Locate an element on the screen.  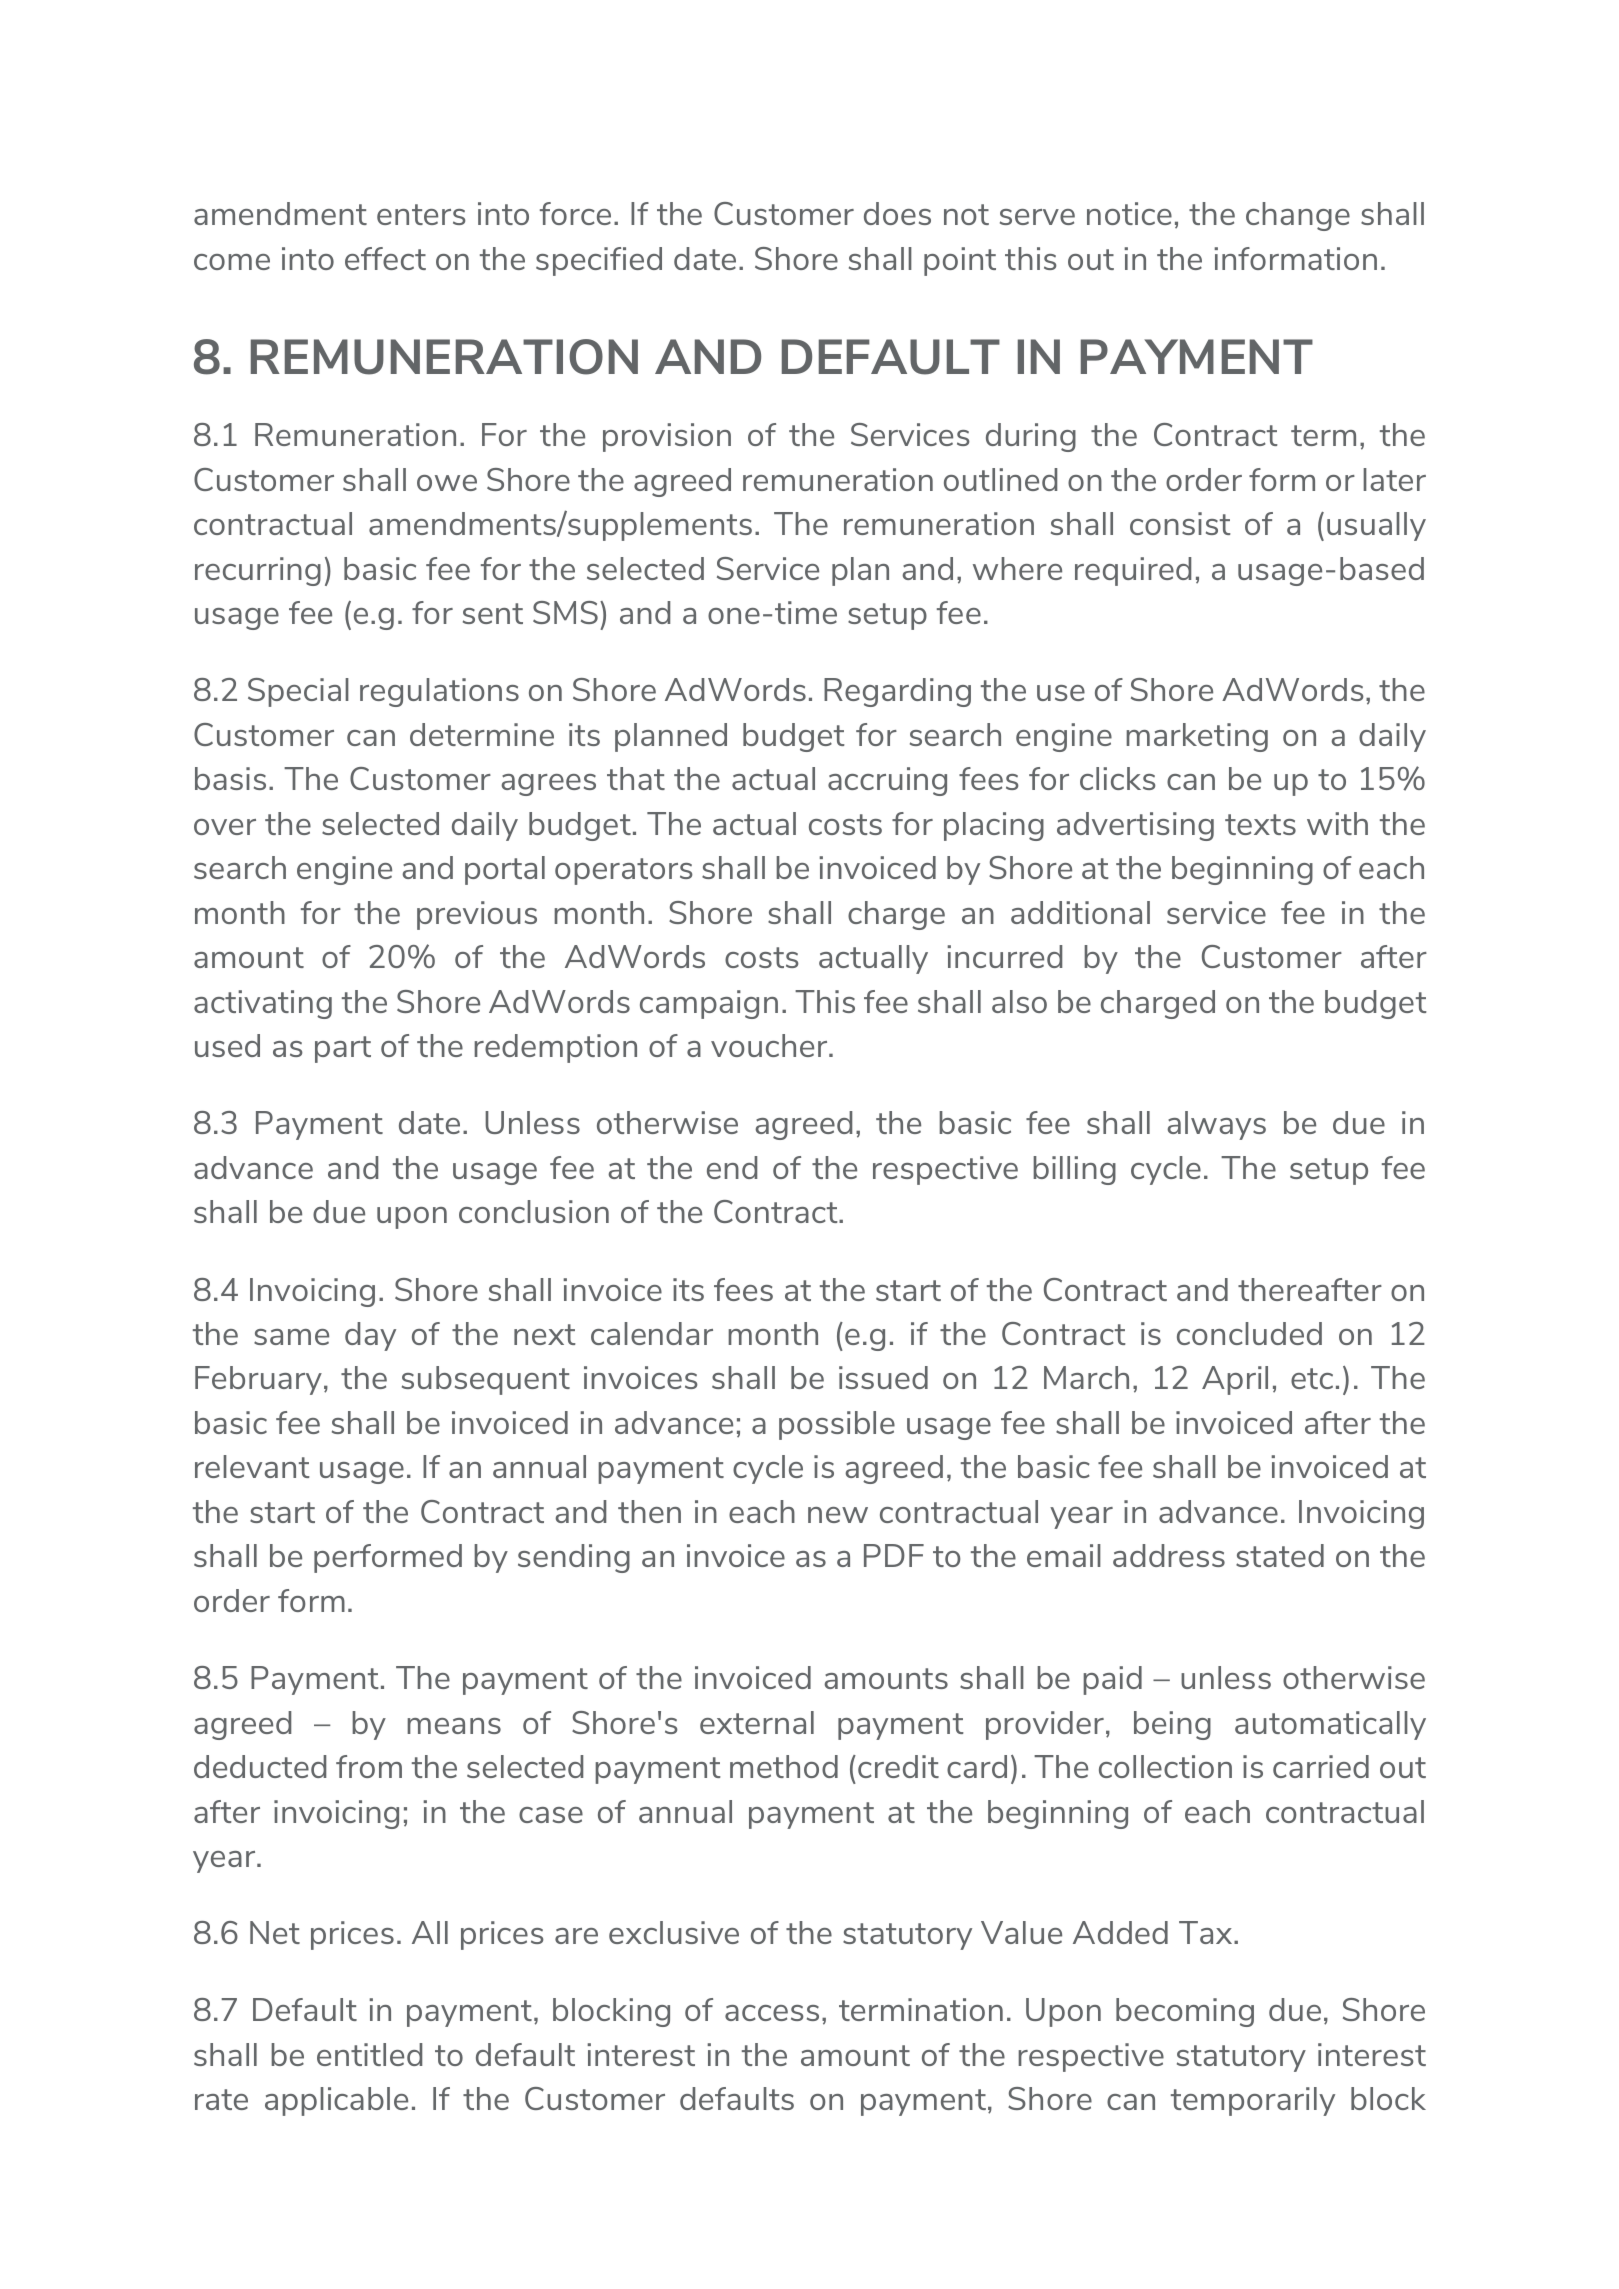
always is located at coordinates (1216, 1125).
